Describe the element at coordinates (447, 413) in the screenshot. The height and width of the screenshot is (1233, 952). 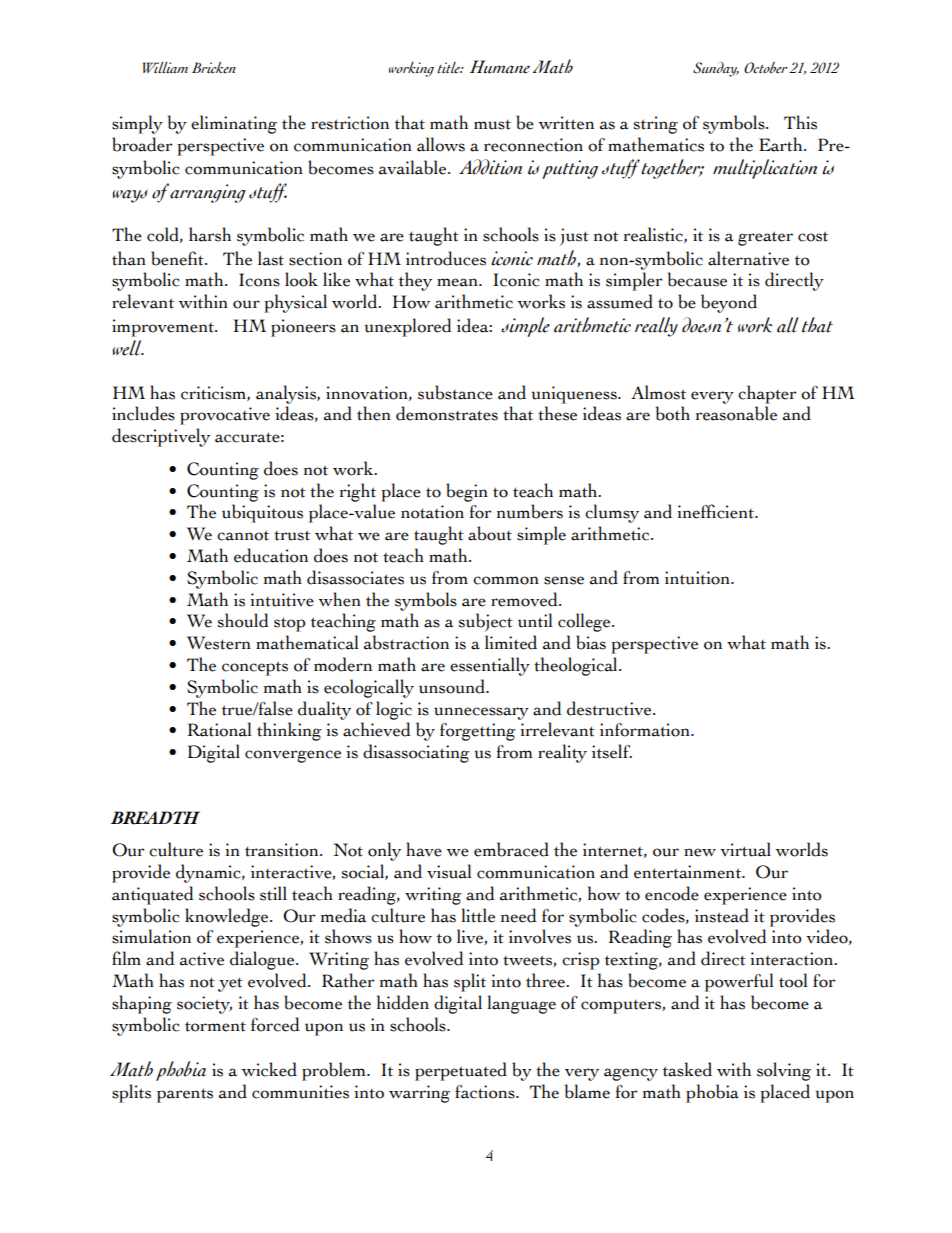
I see `demonstrates` at that location.
